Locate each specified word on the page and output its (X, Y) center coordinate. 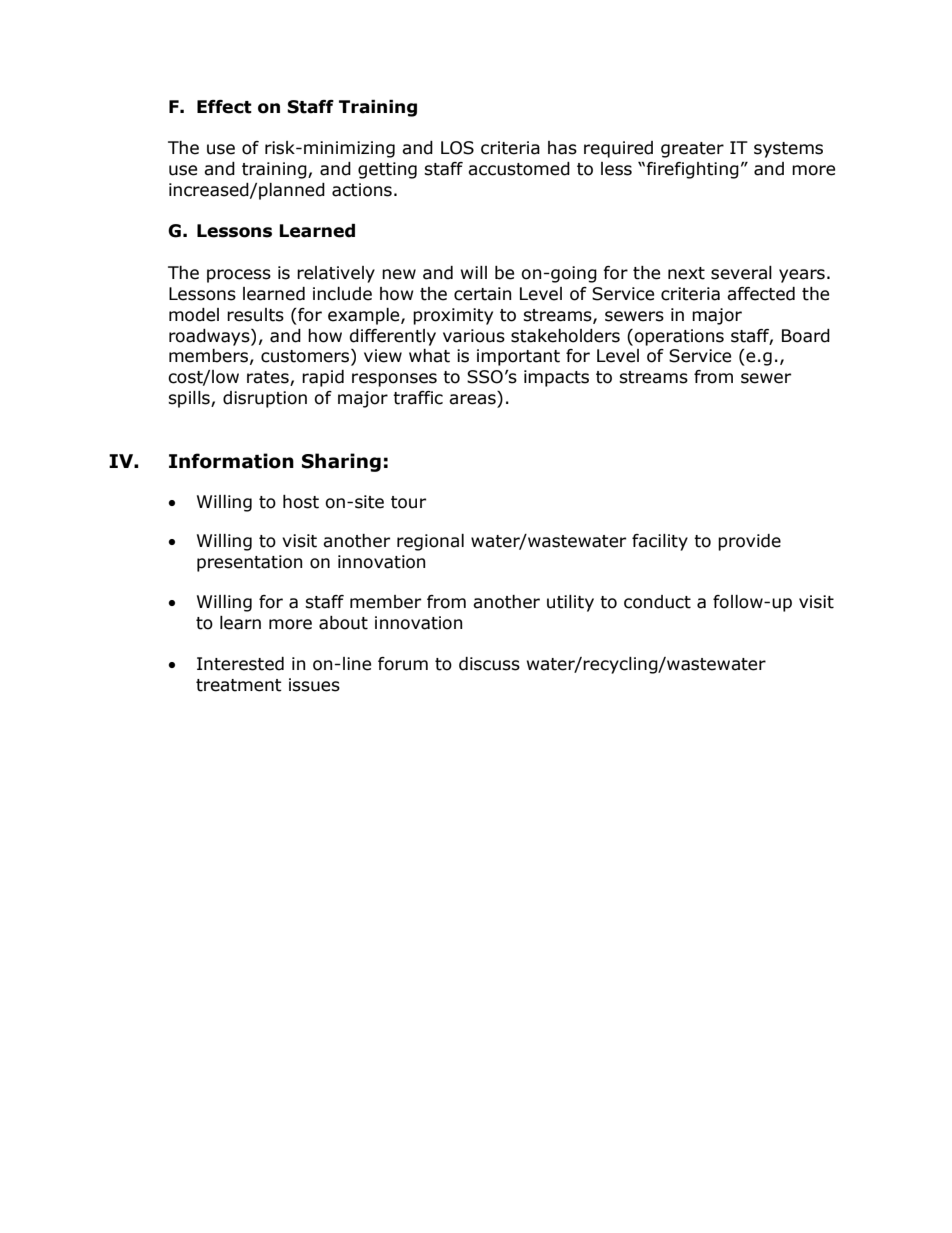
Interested (240, 664)
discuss (489, 664)
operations (679, 337)
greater (692, 150)
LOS (457, 148)
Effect (224, 107)
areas (472, 399)
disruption (265, 399)
